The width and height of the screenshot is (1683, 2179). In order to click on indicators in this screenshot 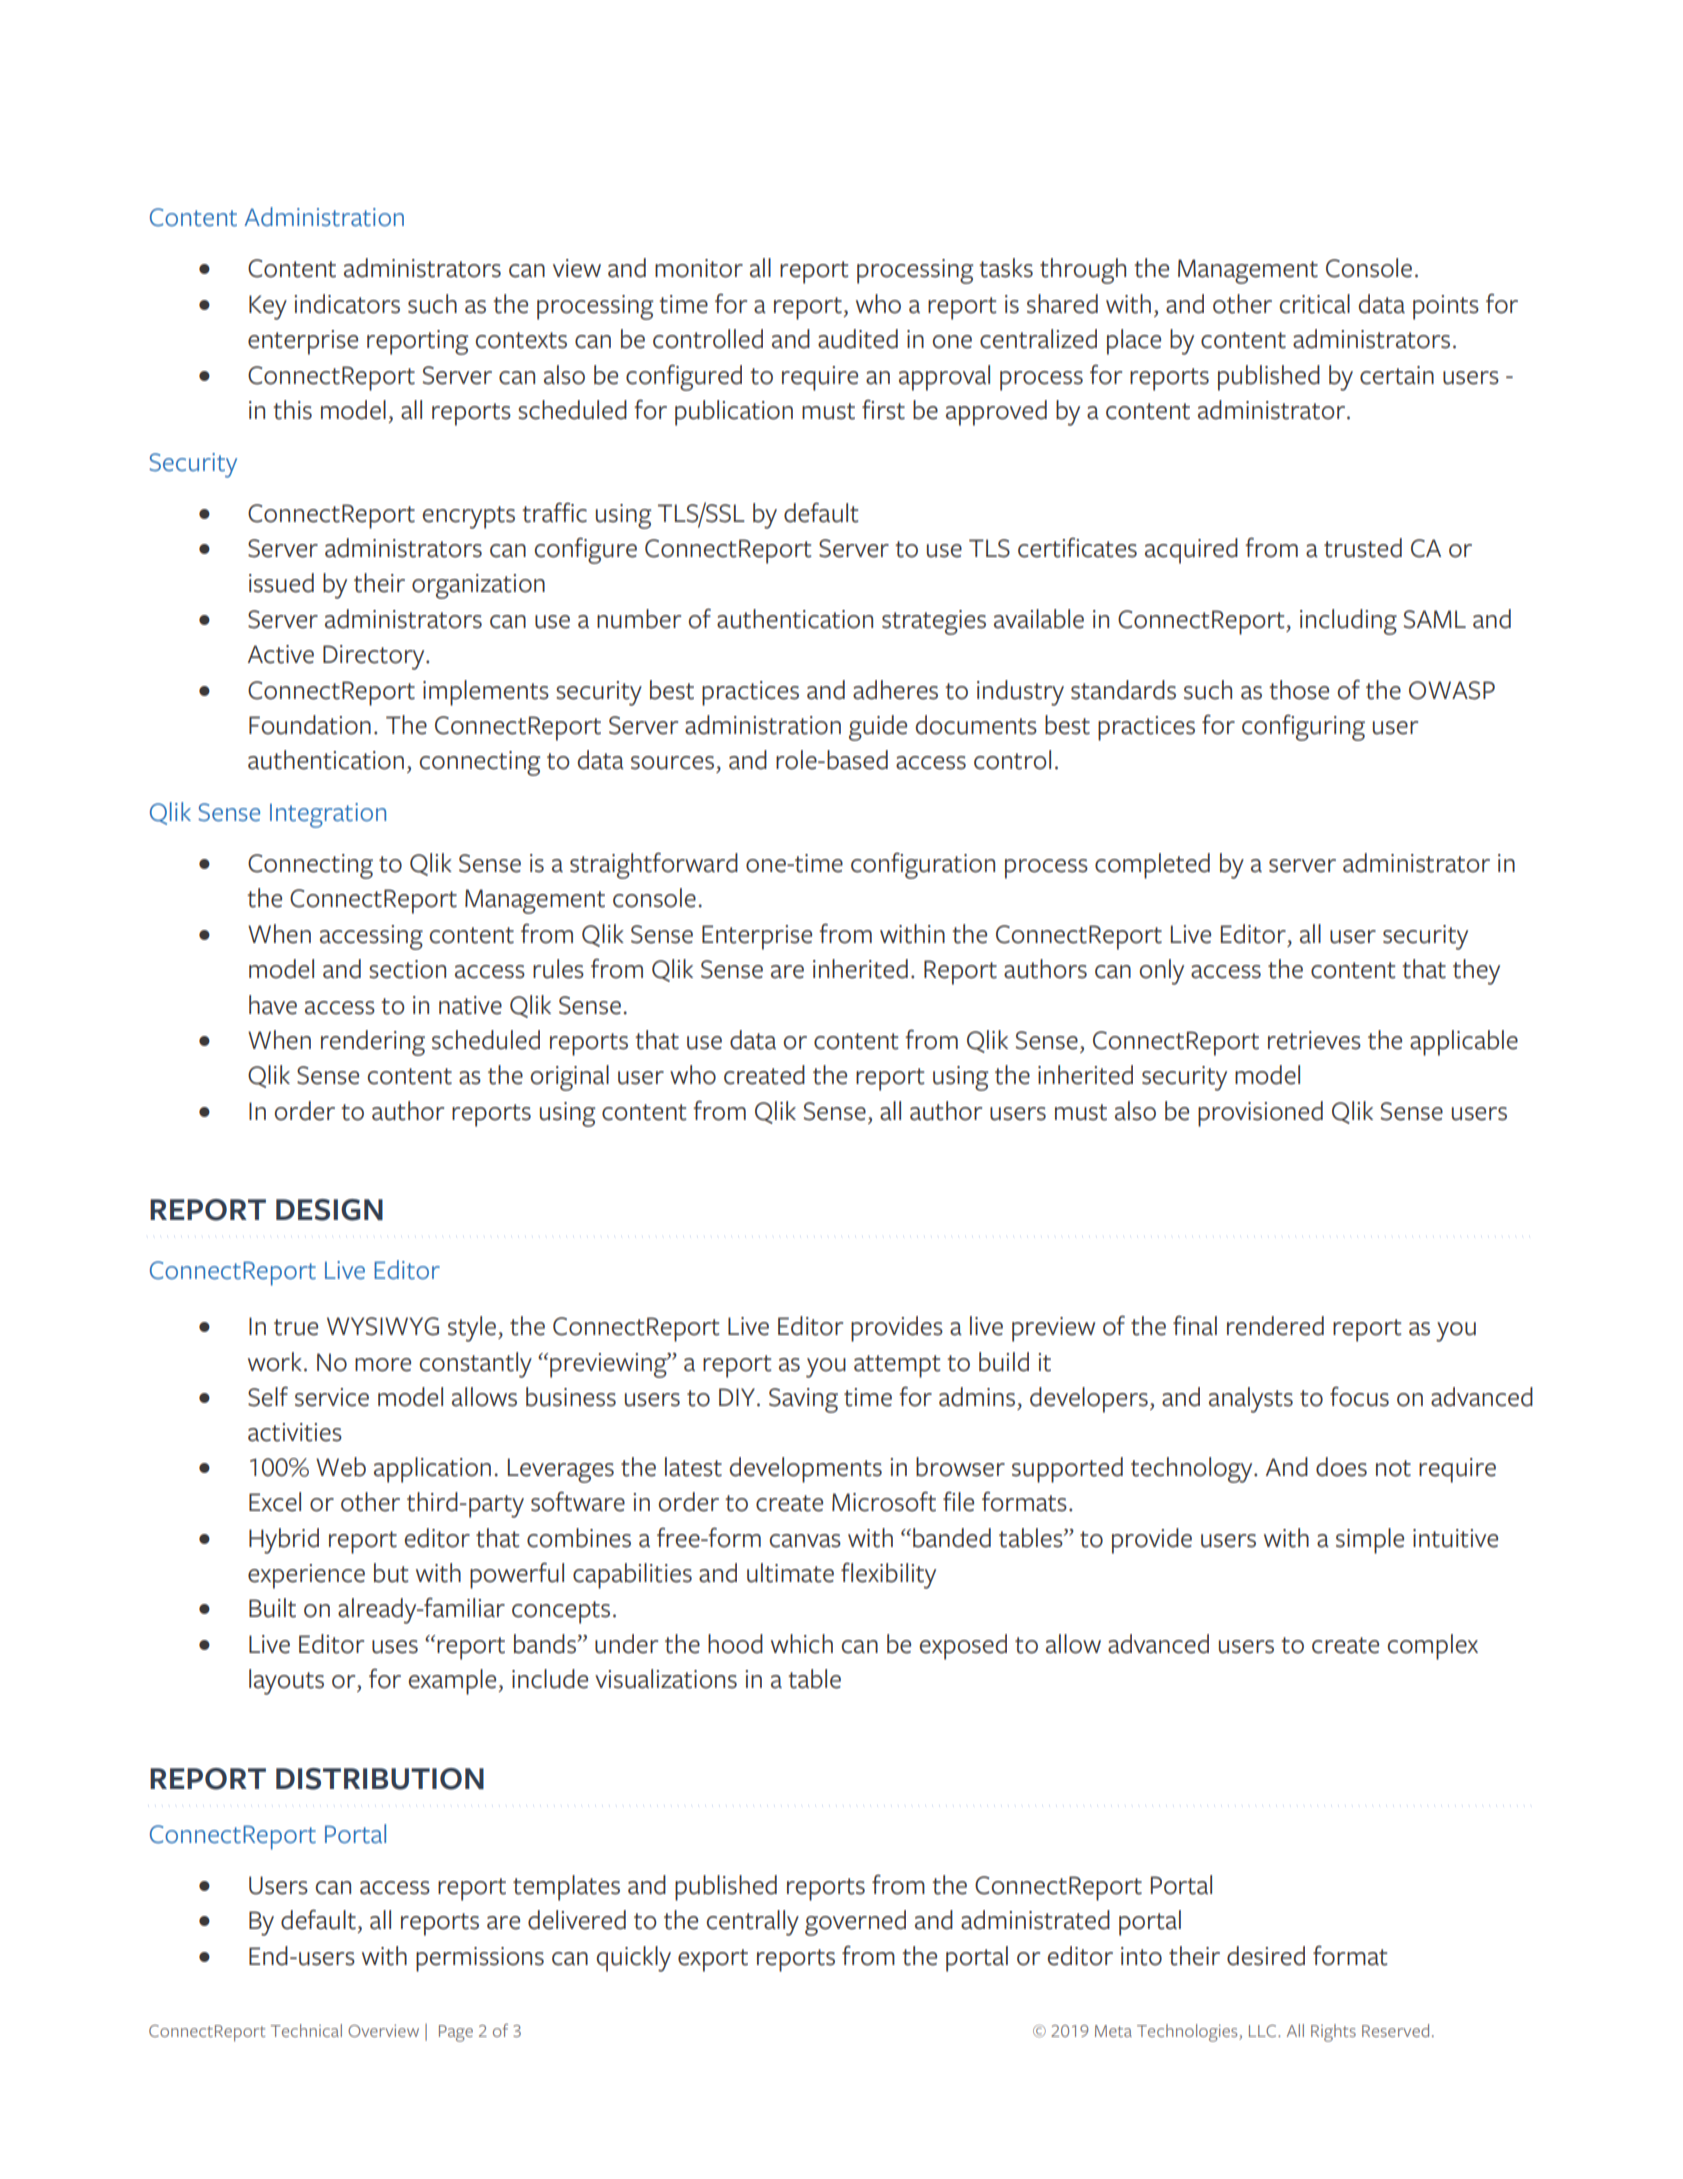, I will do `click(347, 304)`.
